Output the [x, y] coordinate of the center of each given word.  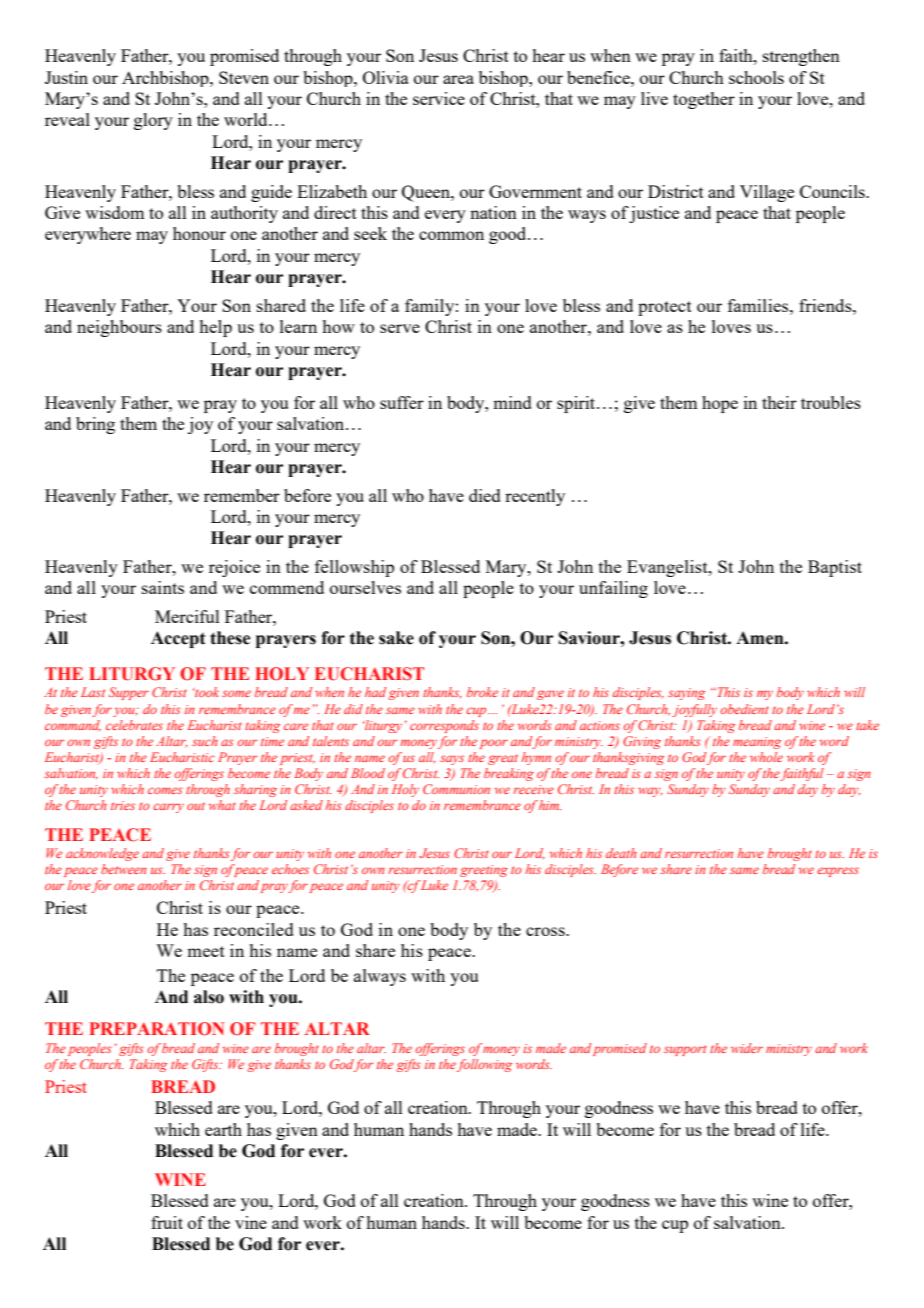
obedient [744, 709]
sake [396, 638]
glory [153, 121]
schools [756, 77]
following [484, 1065]
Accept [178, 639]
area [458, 79]
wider [747, 1048]
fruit [167, 1222]
